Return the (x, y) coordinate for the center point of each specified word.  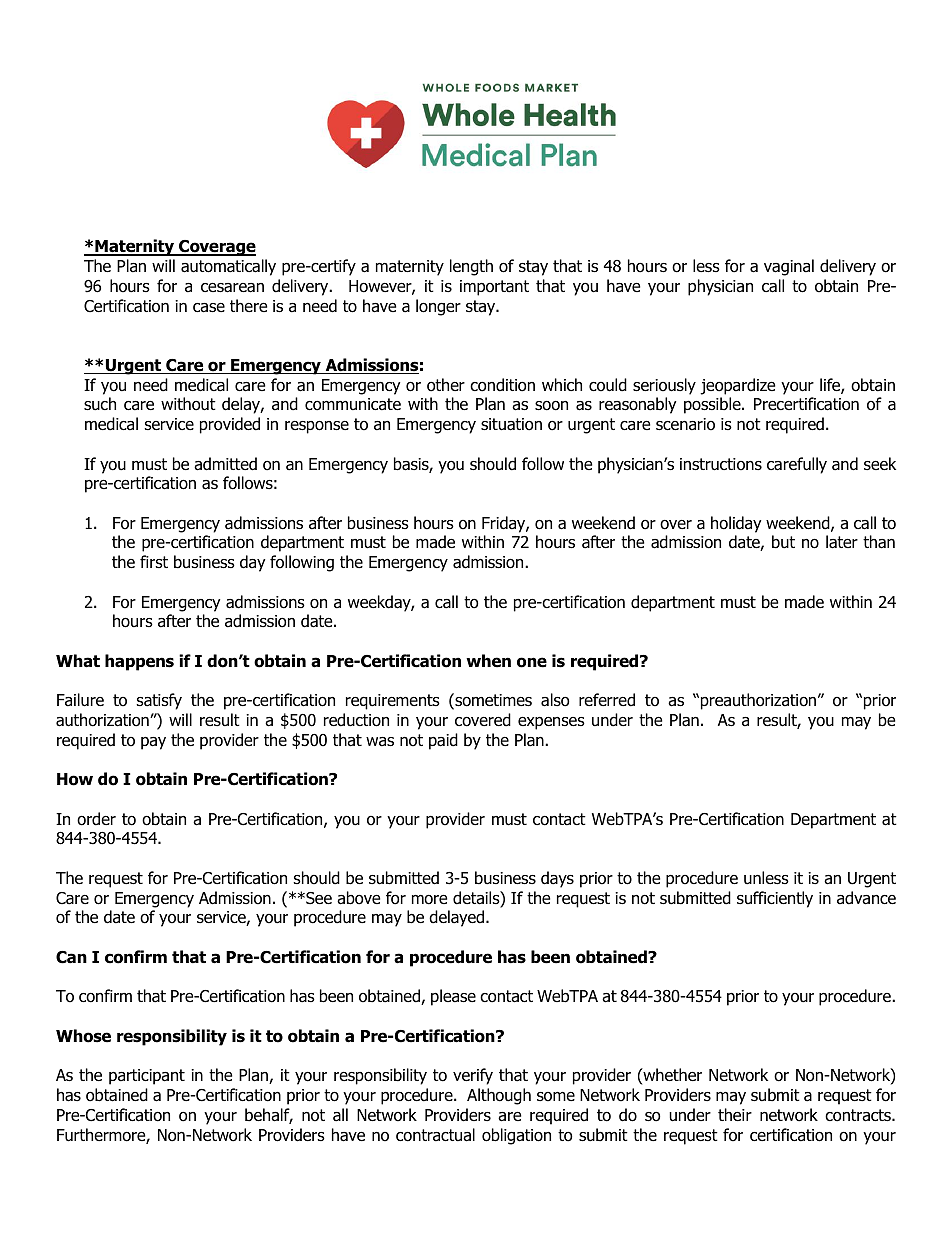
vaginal (789, 267)
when (488, 661)
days (557, 879)
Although (499, 1096)
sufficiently (775, 899)
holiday (736, 524)
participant (147, 1077)
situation (511, 424)
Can (71, 957)
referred (607, 700)
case (209, 308)
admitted (225, 464)
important (494, 288)
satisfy (159, 701)
